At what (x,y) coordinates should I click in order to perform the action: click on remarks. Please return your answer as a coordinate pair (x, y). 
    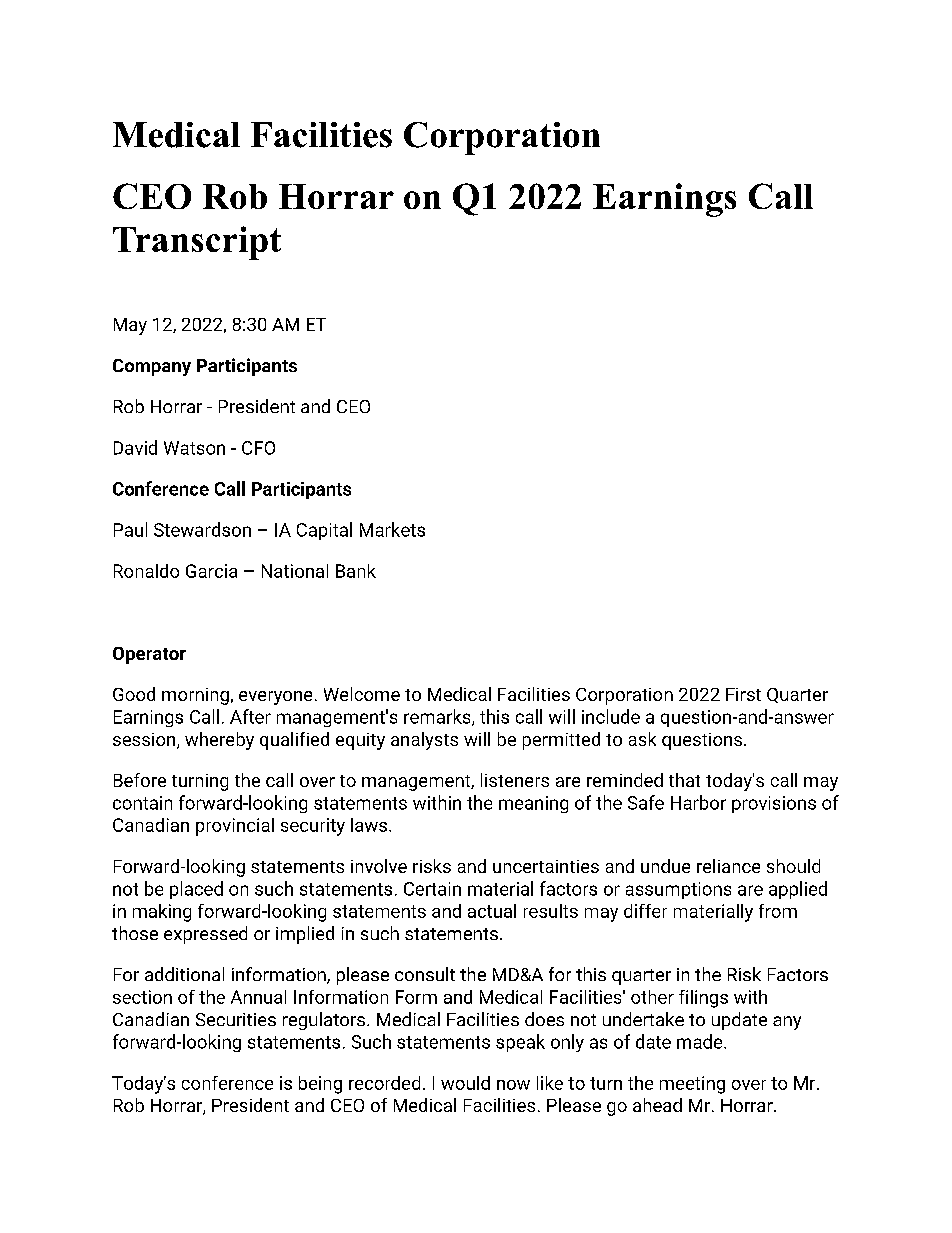
    Looking at the image, I should click on (438, 717).
